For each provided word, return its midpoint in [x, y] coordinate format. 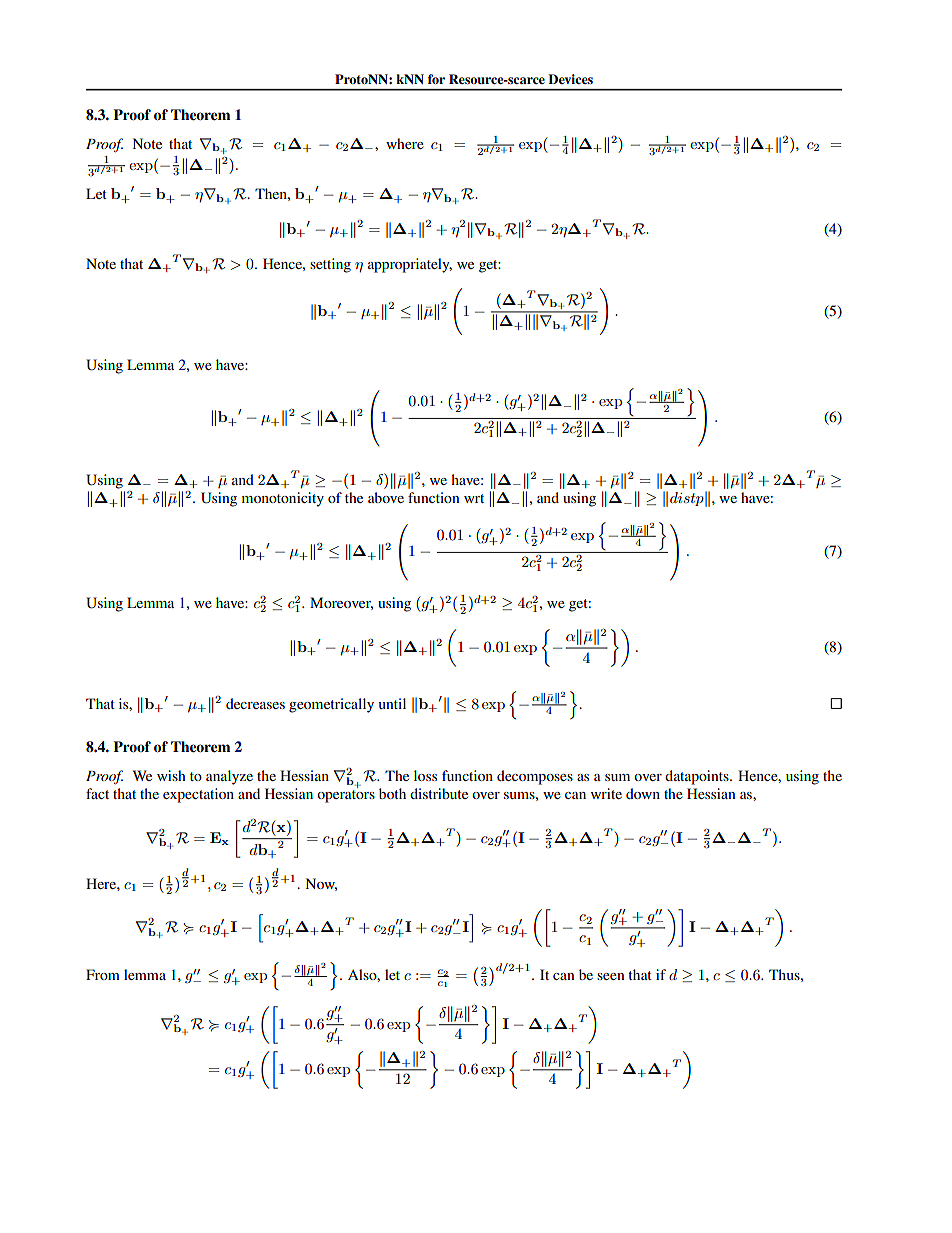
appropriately [410, 265]
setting [330, 265]
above [386, 497]
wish [171, 775]
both [392, 793]
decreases [255, 703]
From [103, 974]
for [436, 79]
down [643, 793]
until [392, 703]
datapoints [698, 777]
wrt [474, 498]
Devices [570, 79]
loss [425, 775]
